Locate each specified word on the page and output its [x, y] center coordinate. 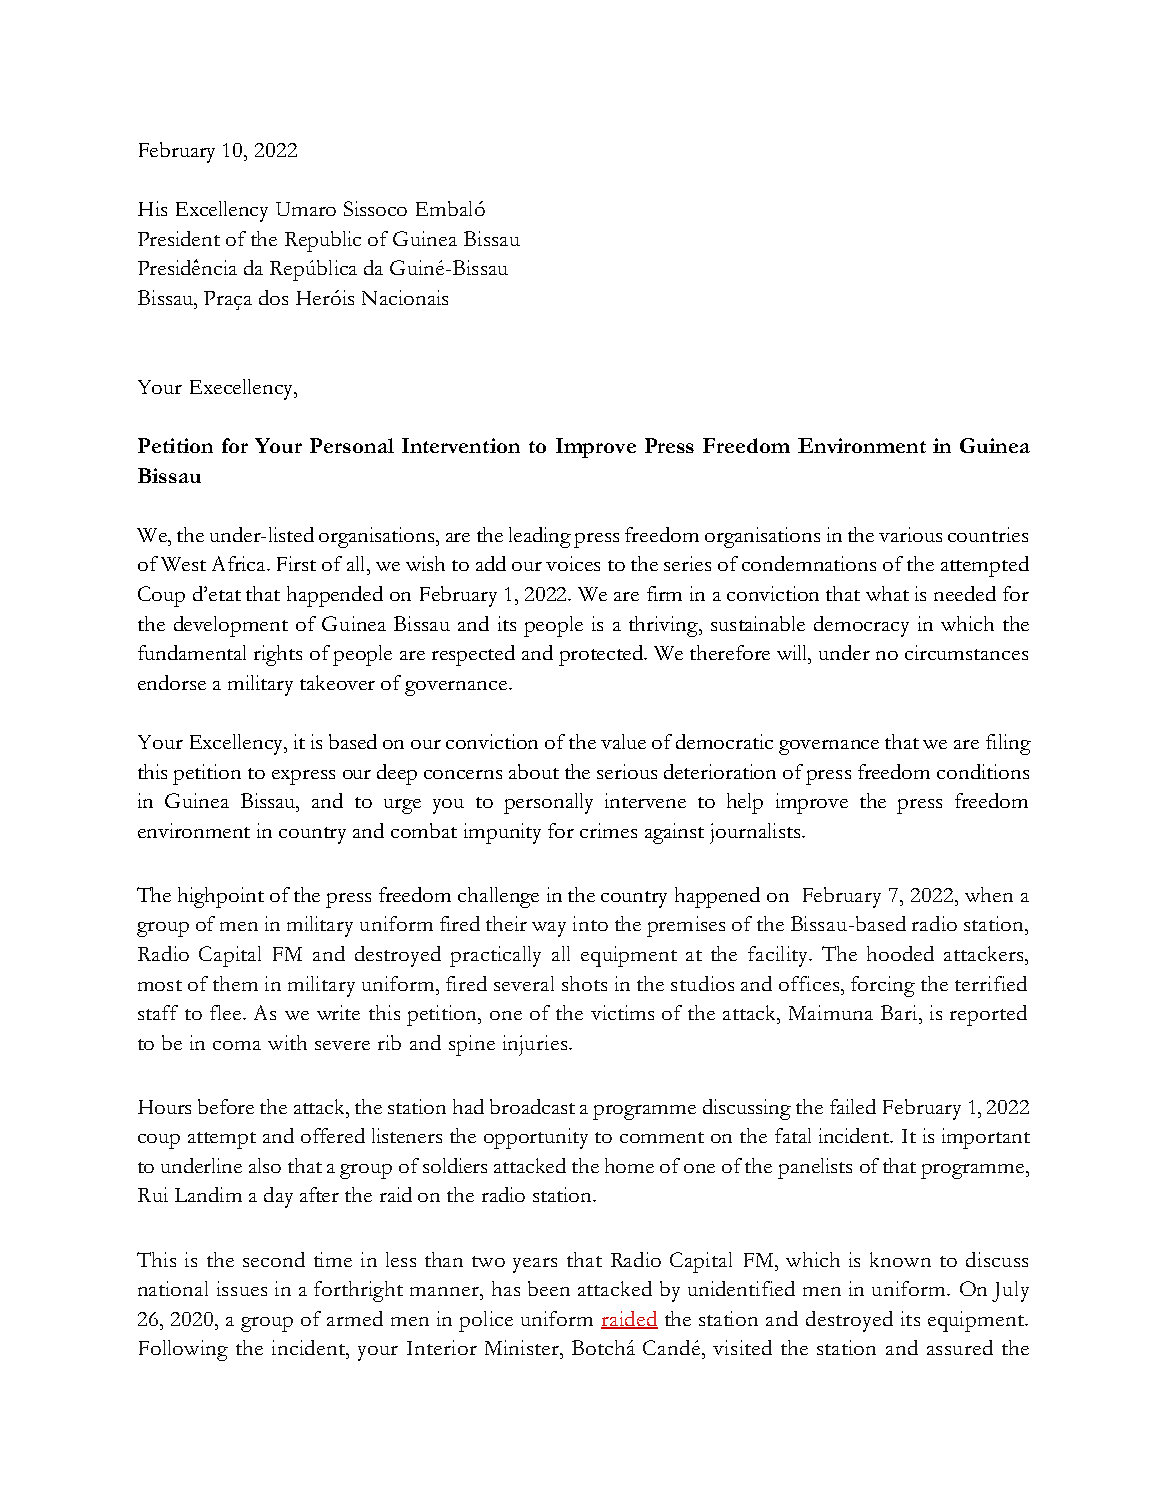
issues [242, 1288]
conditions [983, 771]
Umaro [306, 209]
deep [397, 774]
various [910, 534]
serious [627, 771]
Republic [323, 241]
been [549, 1288]
